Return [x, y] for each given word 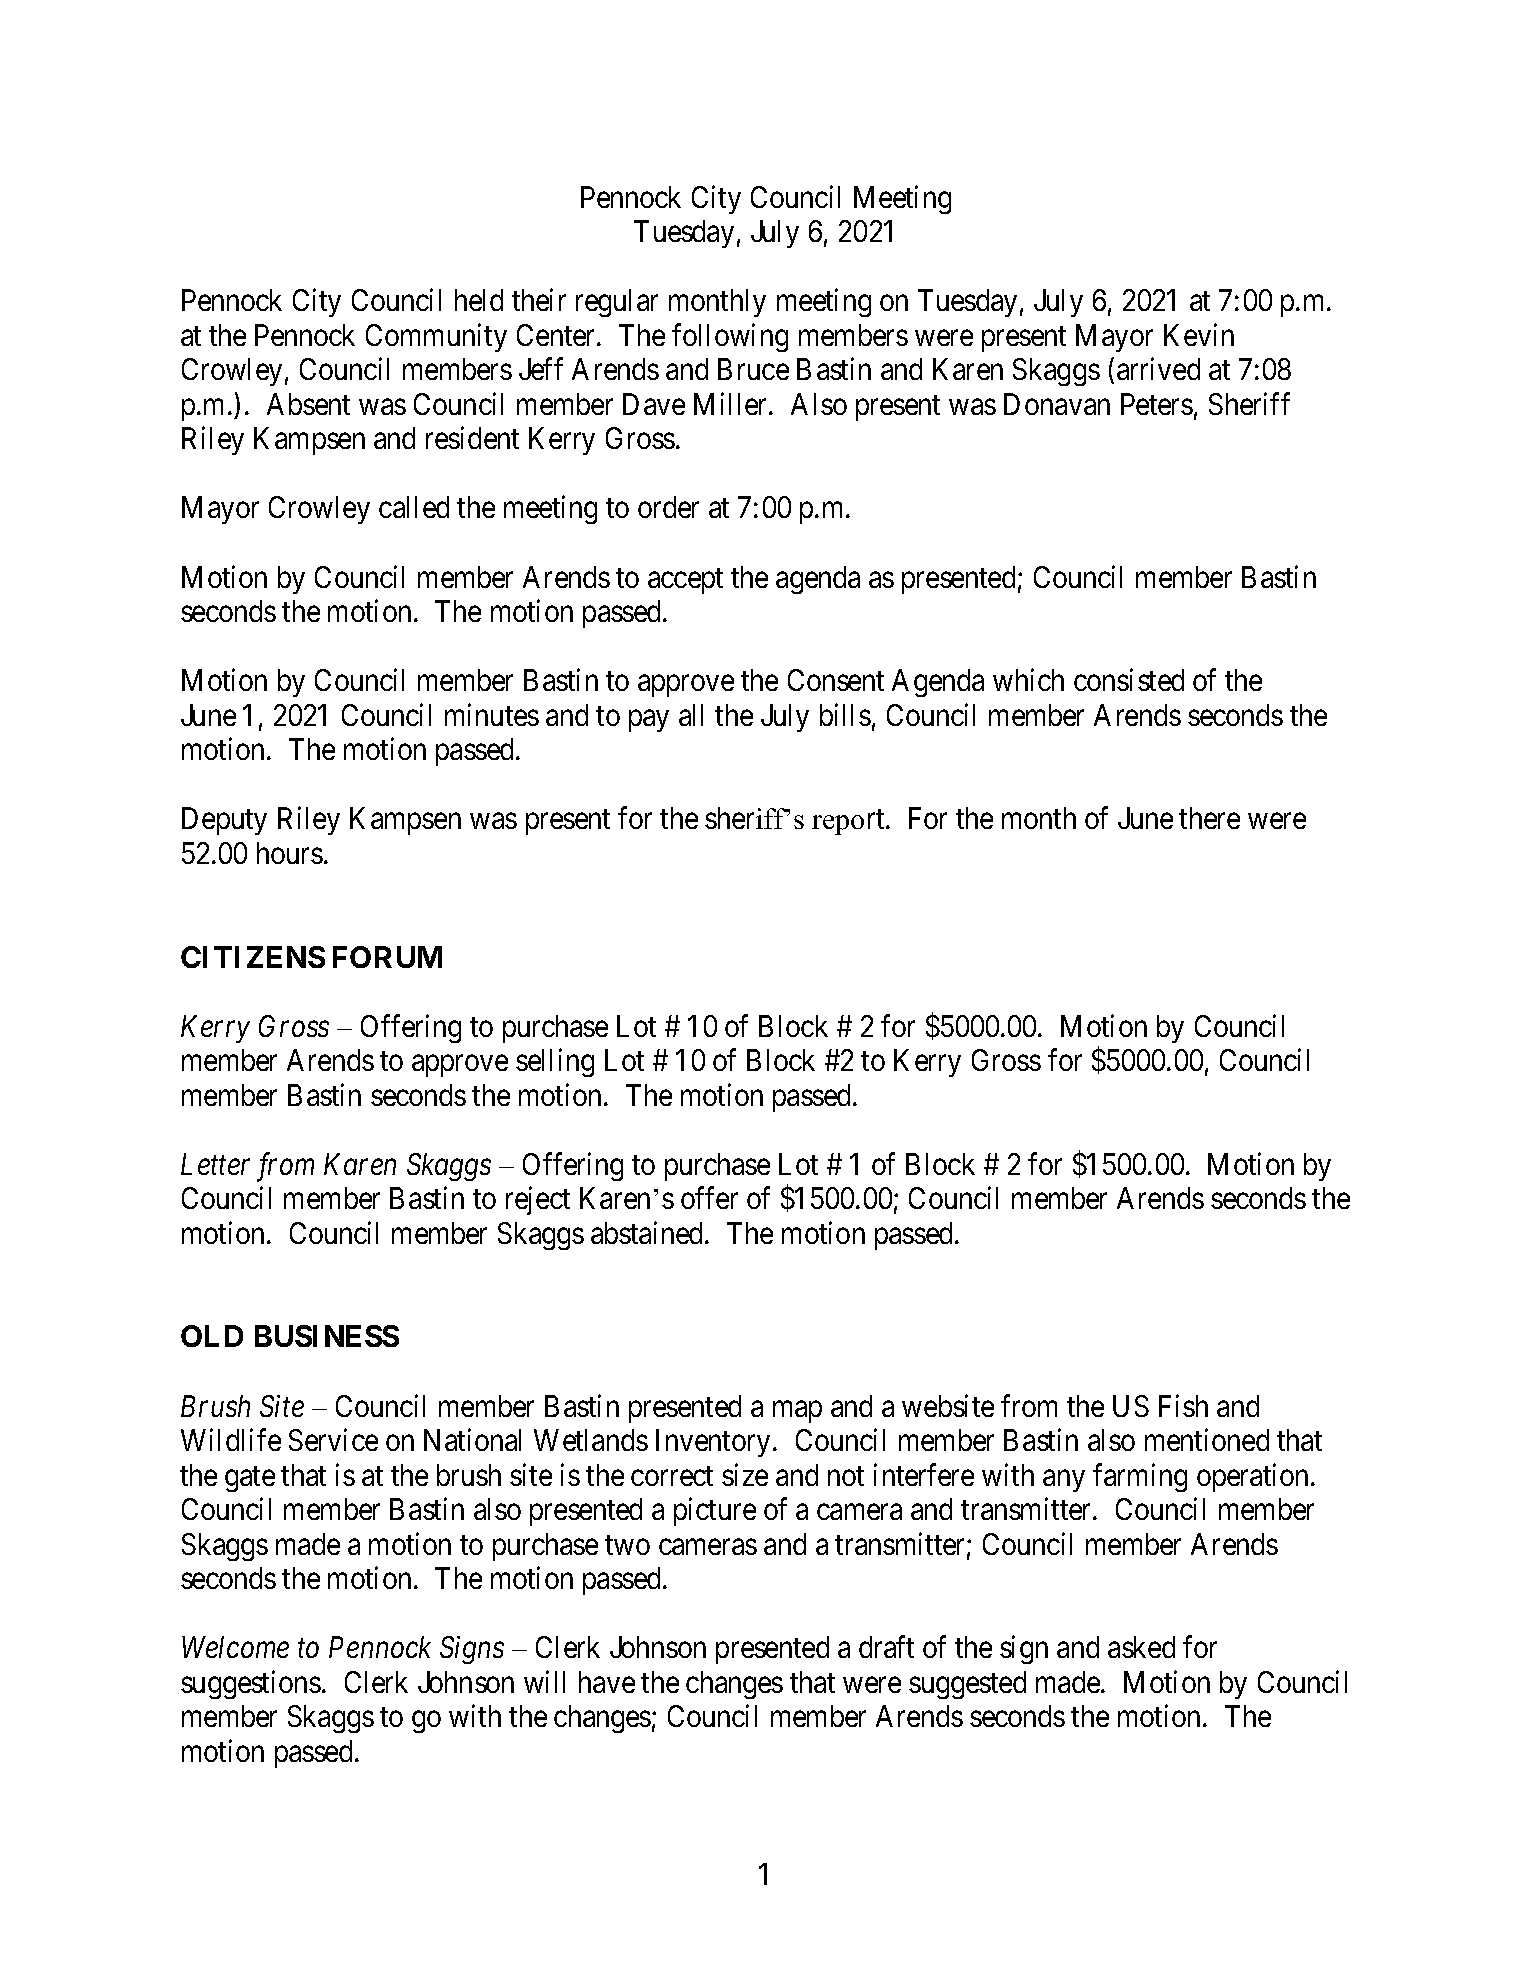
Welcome [235, 1647]
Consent [836, 680]
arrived [1158, 369]
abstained [648, 1232]
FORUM [387, 957]
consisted [1129, 680]
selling [555, 1063]
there [1209, 818]
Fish [1183, 1405]
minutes [492, 714]
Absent [308, 404]
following [730, 337]
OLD [212, 1336]
